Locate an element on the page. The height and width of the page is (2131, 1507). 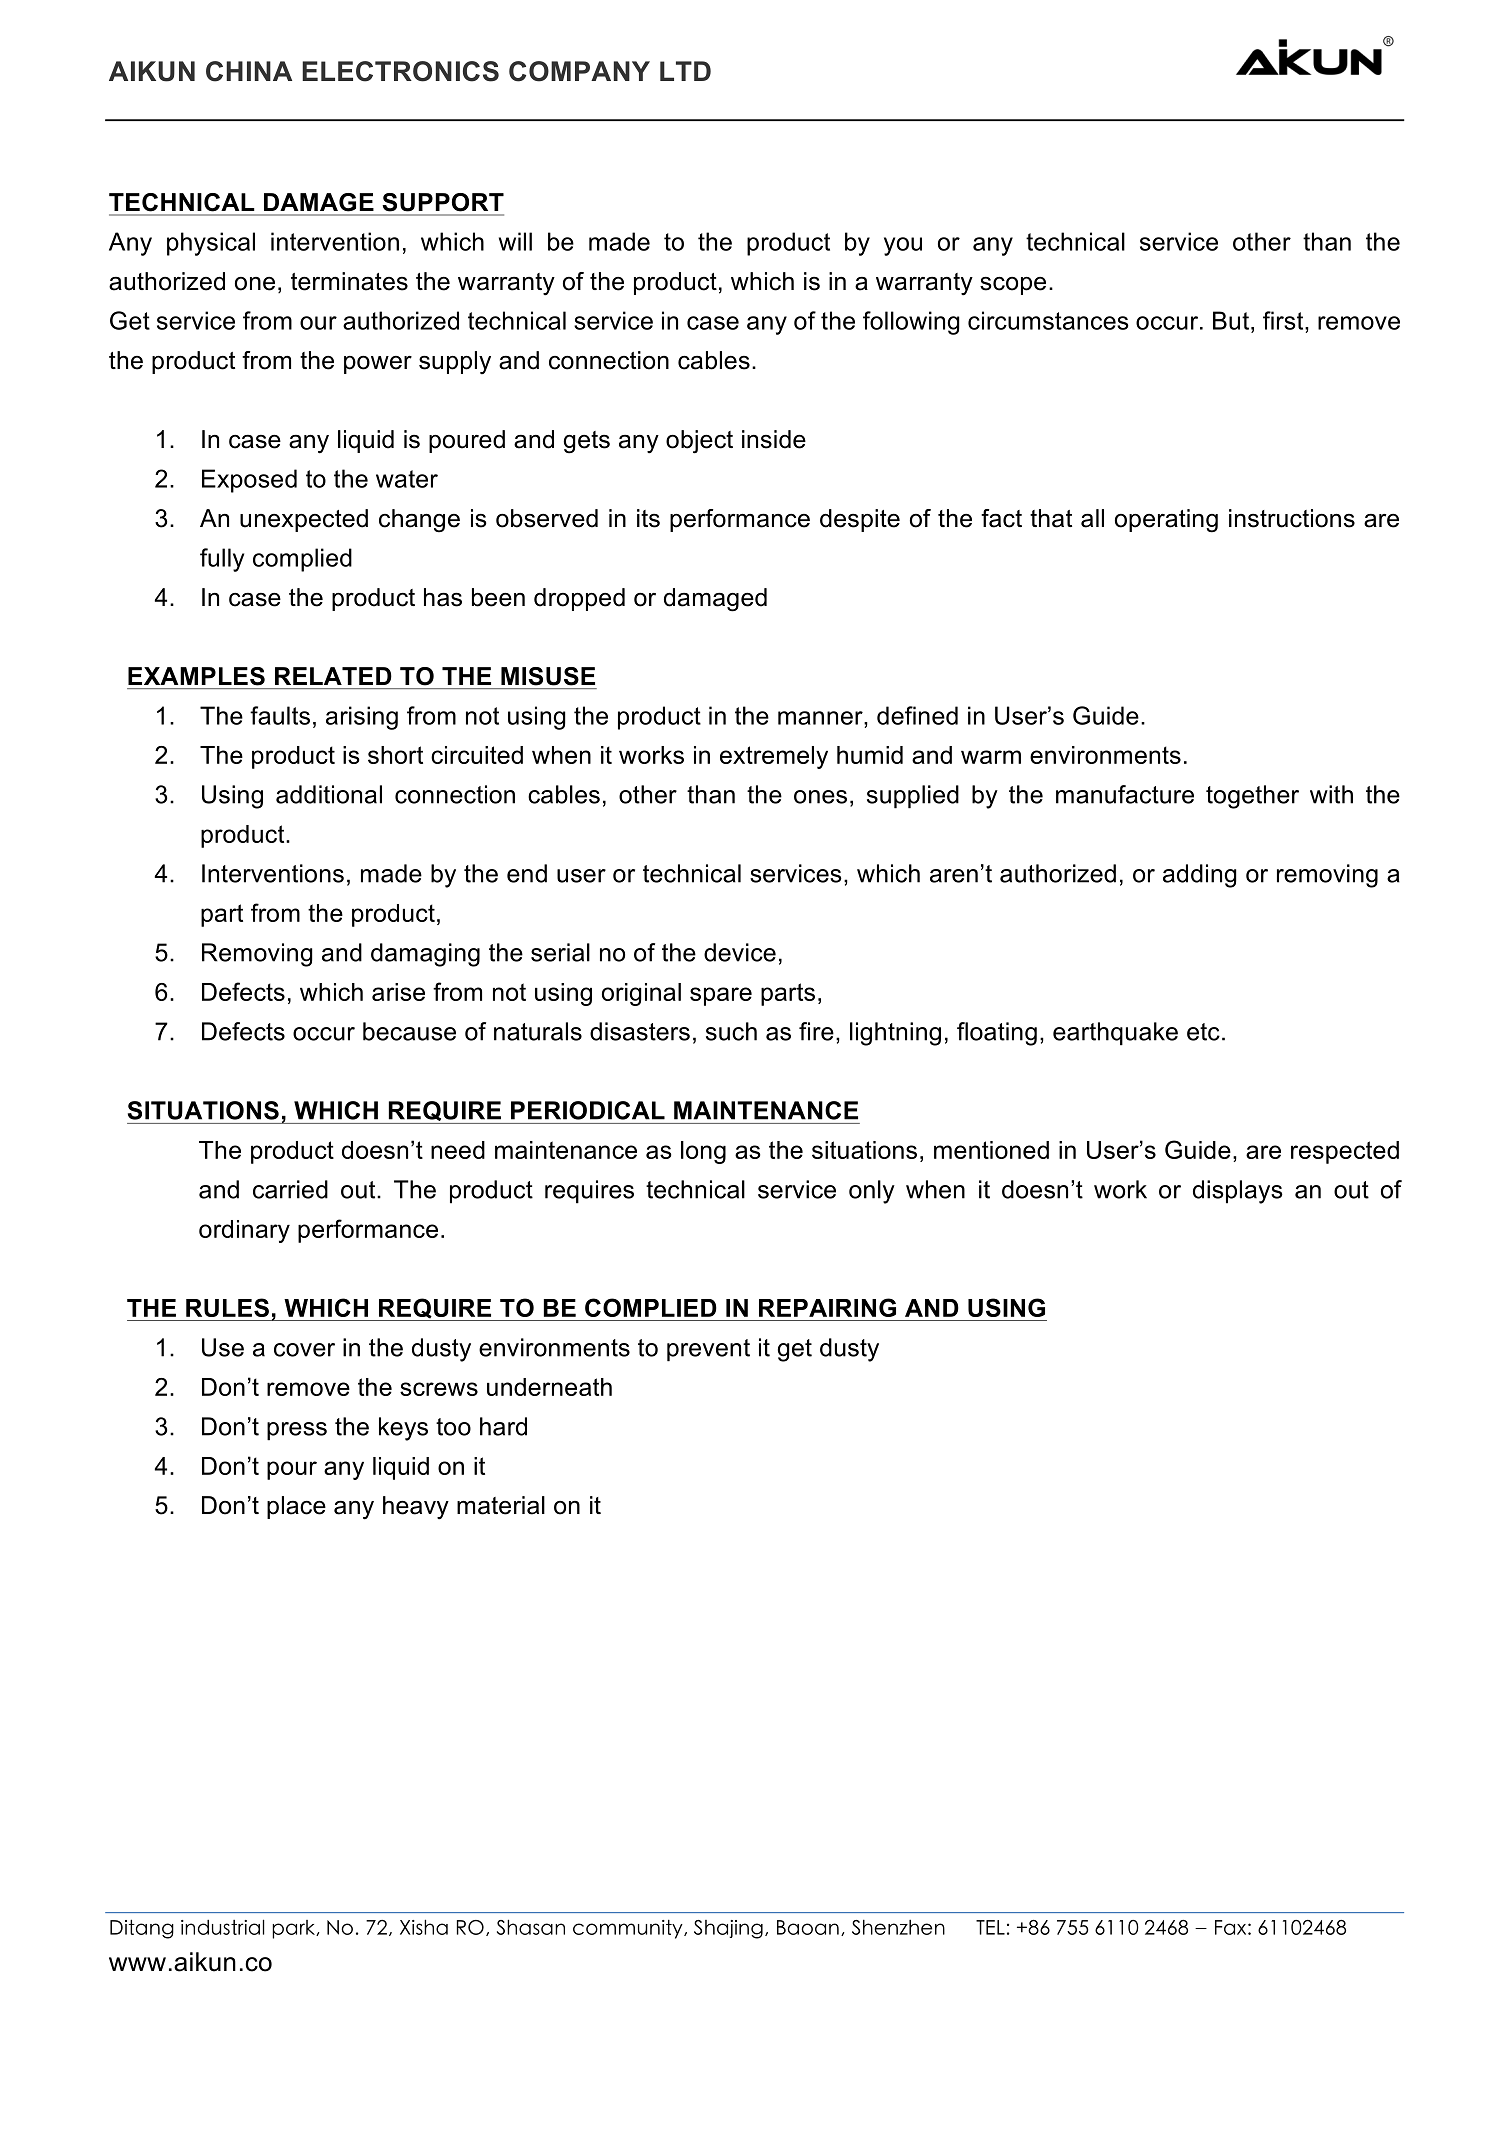
But is located at coordinates (1231, 320).
